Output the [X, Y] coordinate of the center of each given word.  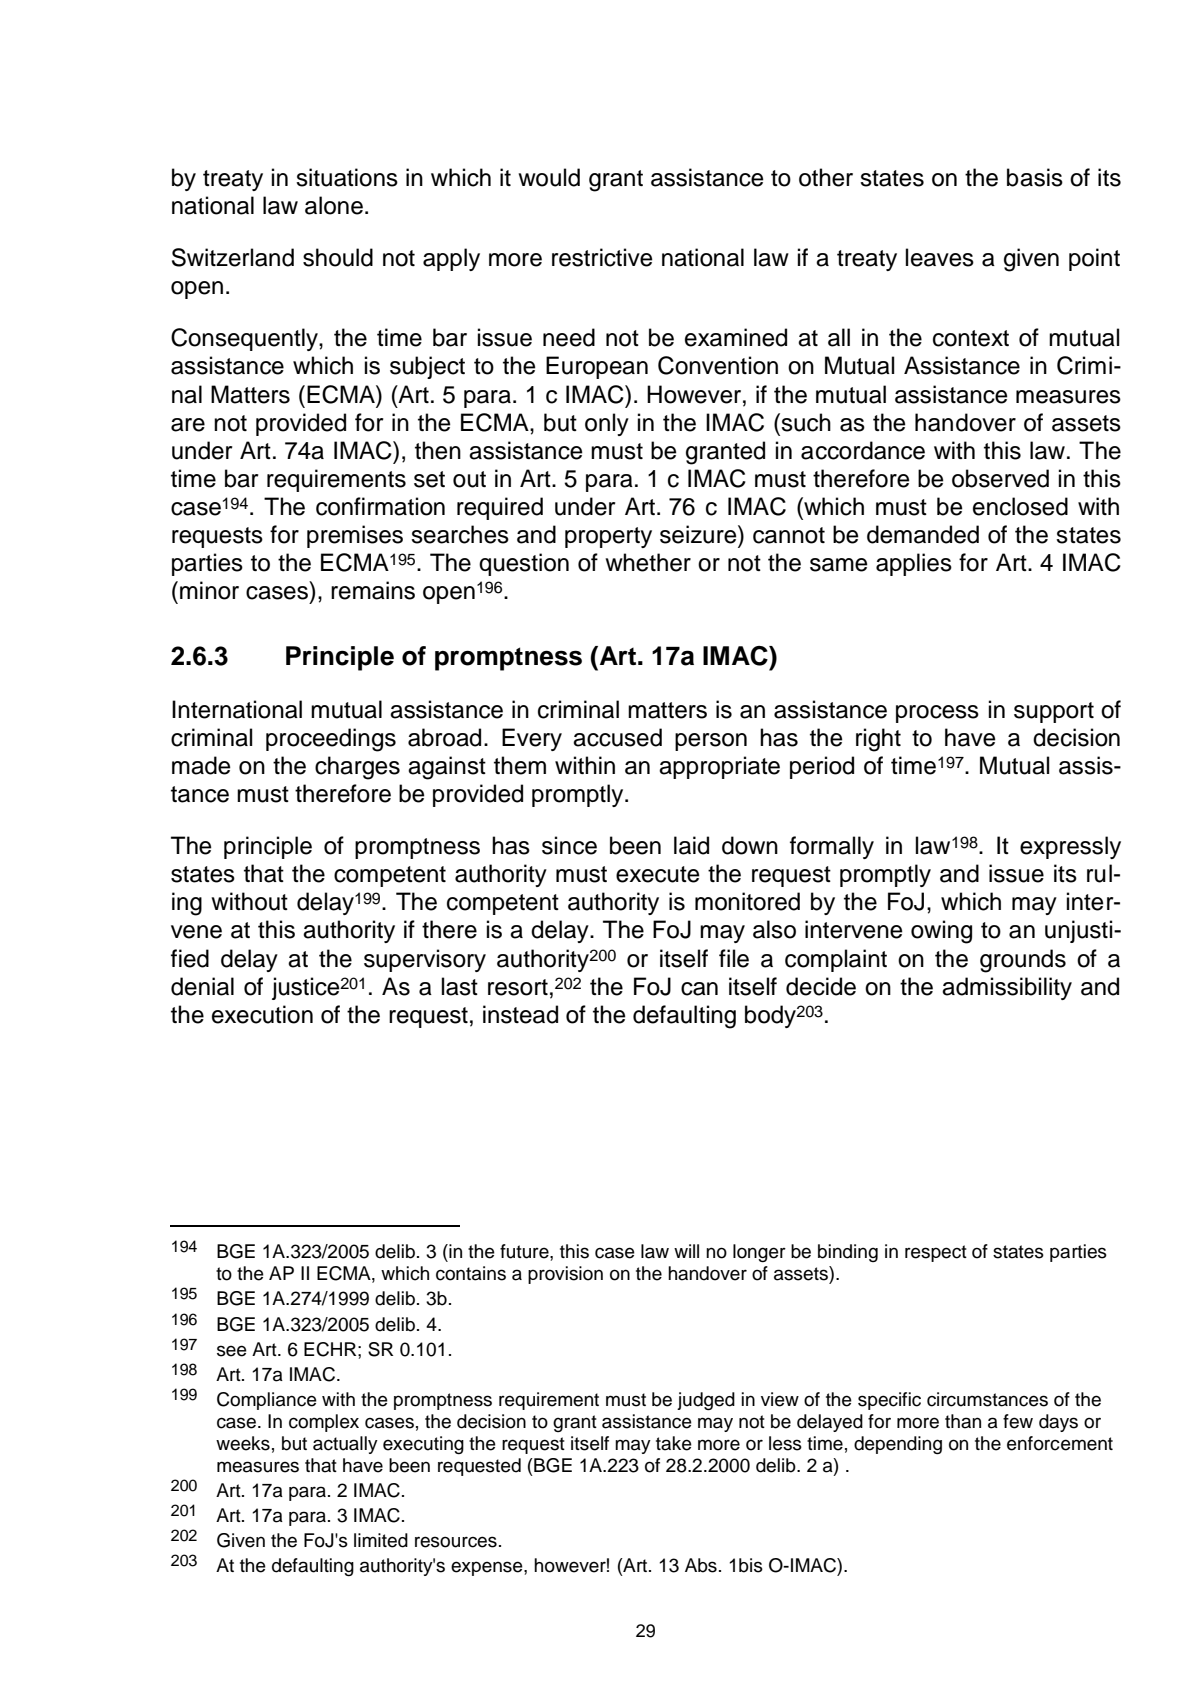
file [734, 958]
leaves [940, 257]
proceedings [331, 740]
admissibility [1007, 988]
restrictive [602, 257]
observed [1000, 478]
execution [262, 1014]
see [232, 1351]
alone [334, 205]
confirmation [380, 506]
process [937, 714]
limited [381, 1540]
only [607, 424]
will [686, 1251]
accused [617, 737]
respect [936, 1253]
